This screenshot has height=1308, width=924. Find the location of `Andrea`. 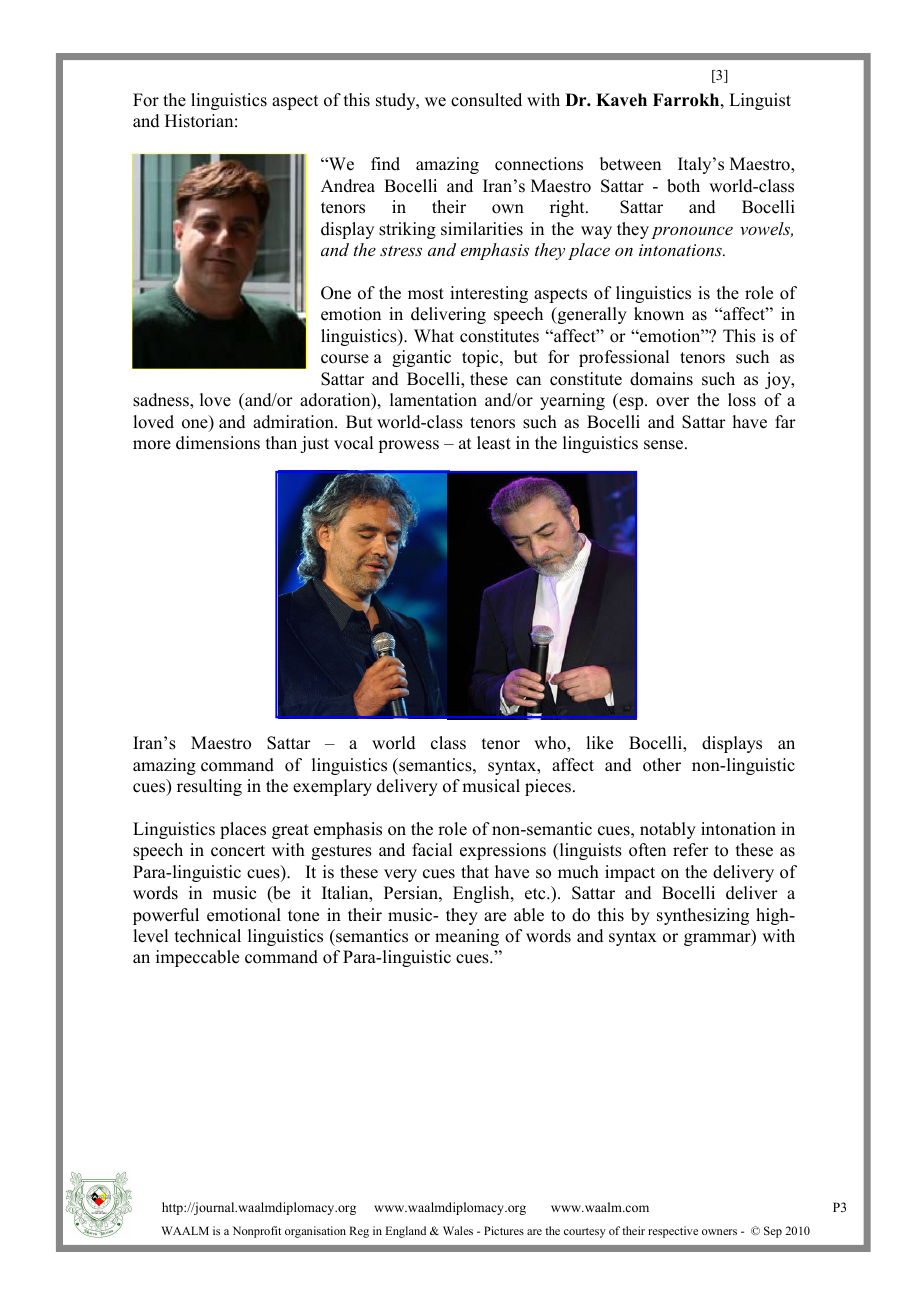

Andrea is located at coordinates (348, 186).
